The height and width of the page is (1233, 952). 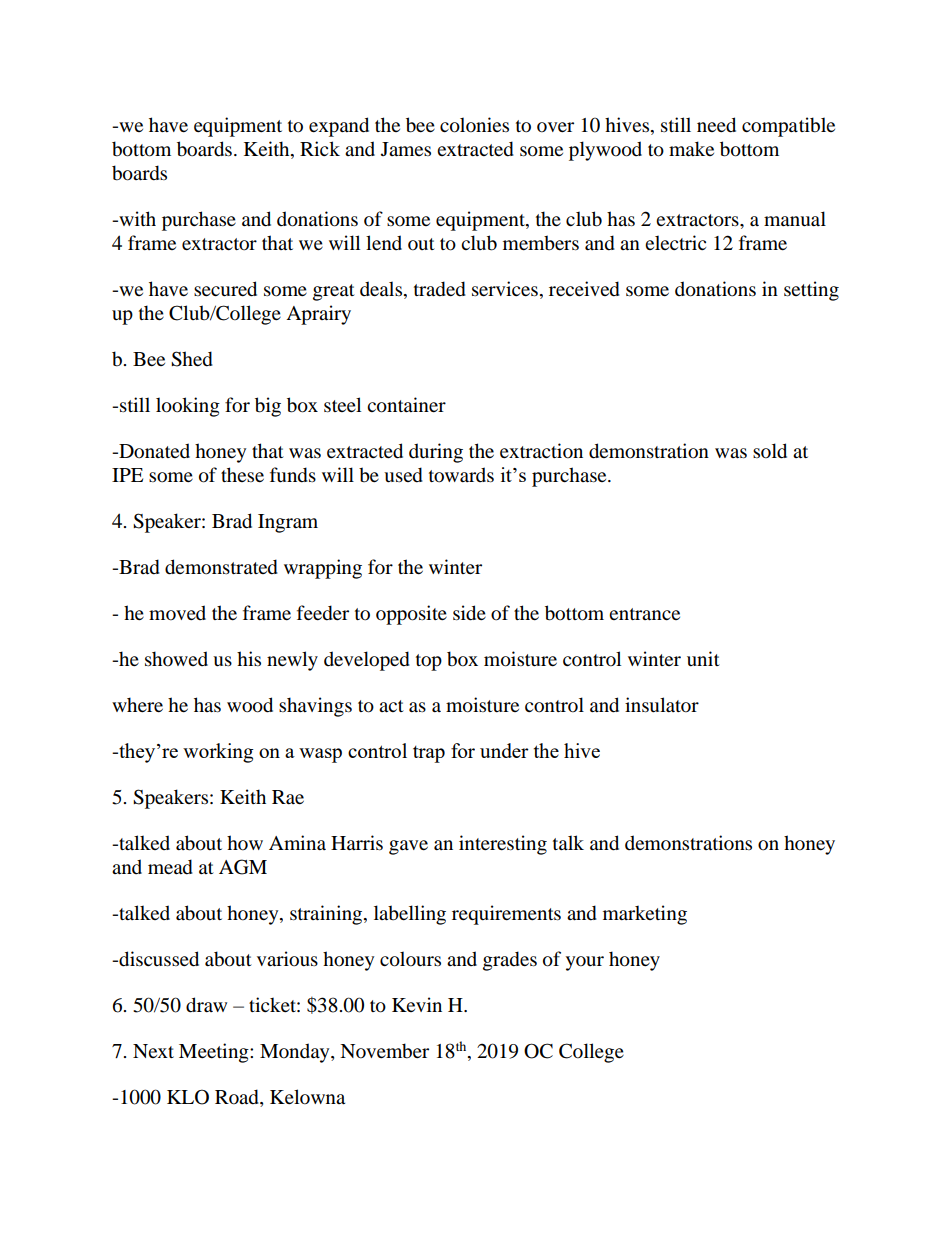 What do you see at coordinates (384, 1051) in the page?
I see `November` at bounding box center [384, 1051].
